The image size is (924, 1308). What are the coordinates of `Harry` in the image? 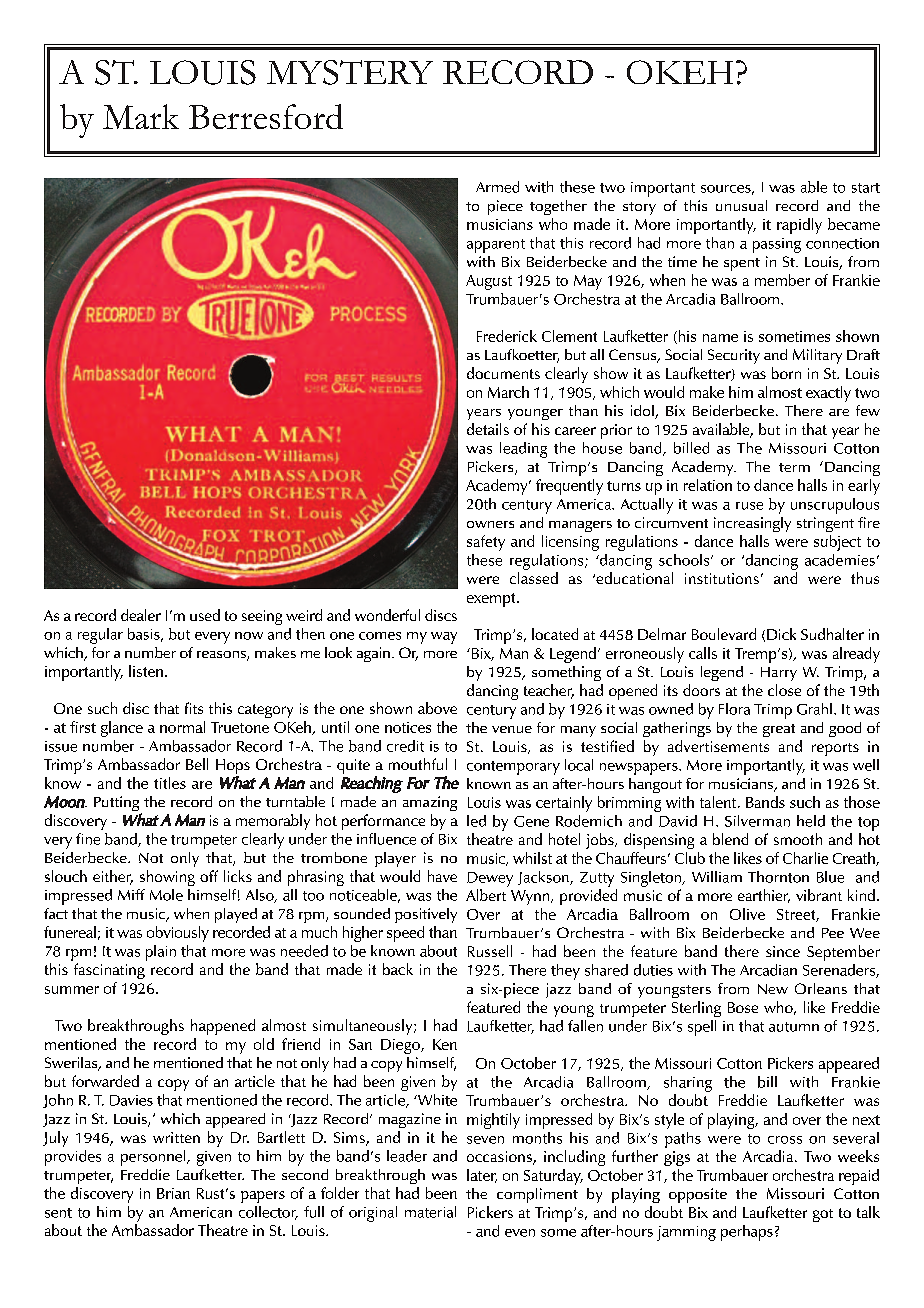 It's located at (779, 674).
